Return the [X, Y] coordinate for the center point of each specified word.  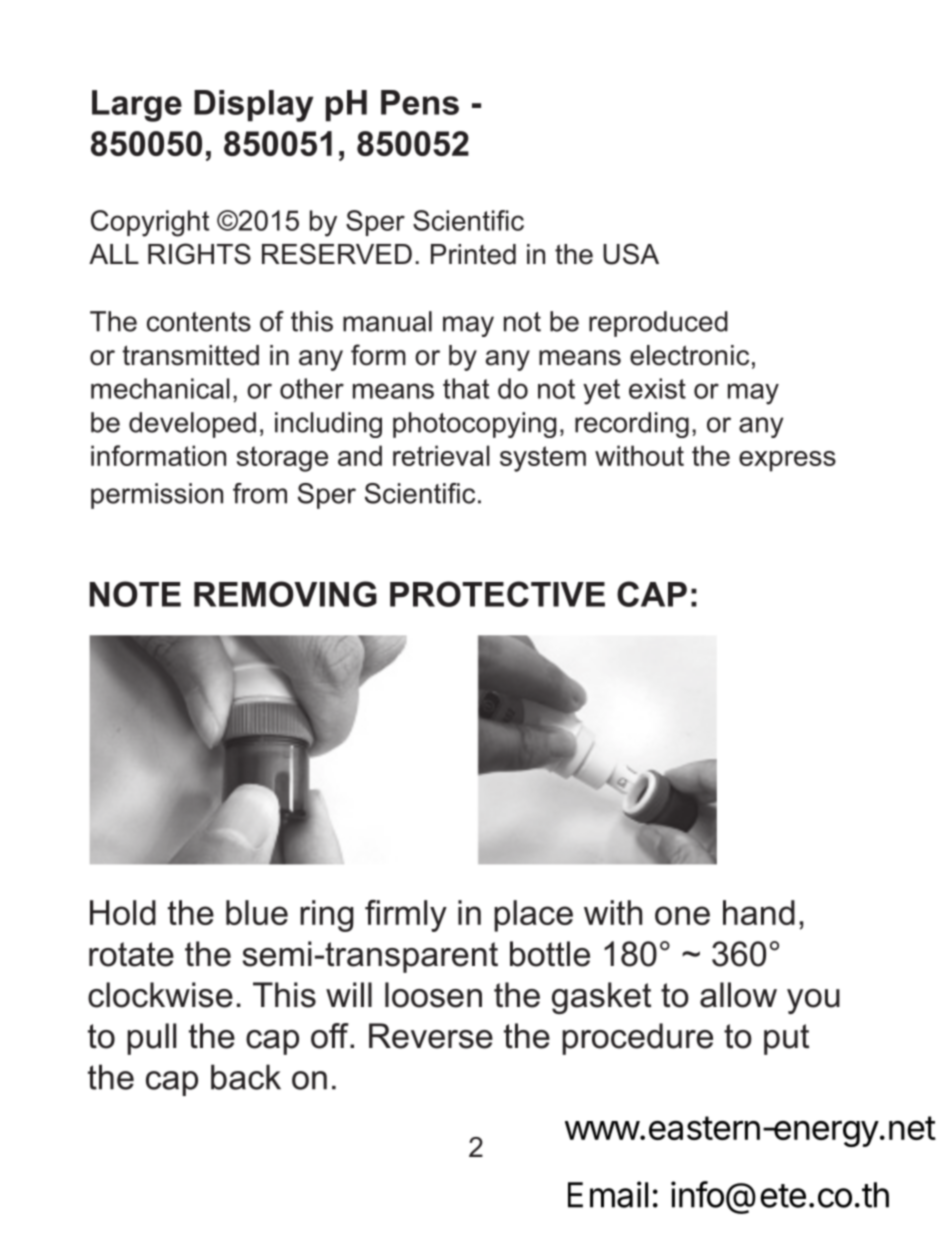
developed [192, 425]
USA [631, 254]
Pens [420, 102]
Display [253, 106]
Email [608, 1194]
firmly [406, 916]
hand [759, 912]
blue [257, 912]
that [466, 388]
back [246, 1077]
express [787, 461]
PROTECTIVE [497, 594]
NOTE [135, 594]
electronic [689, 355]
